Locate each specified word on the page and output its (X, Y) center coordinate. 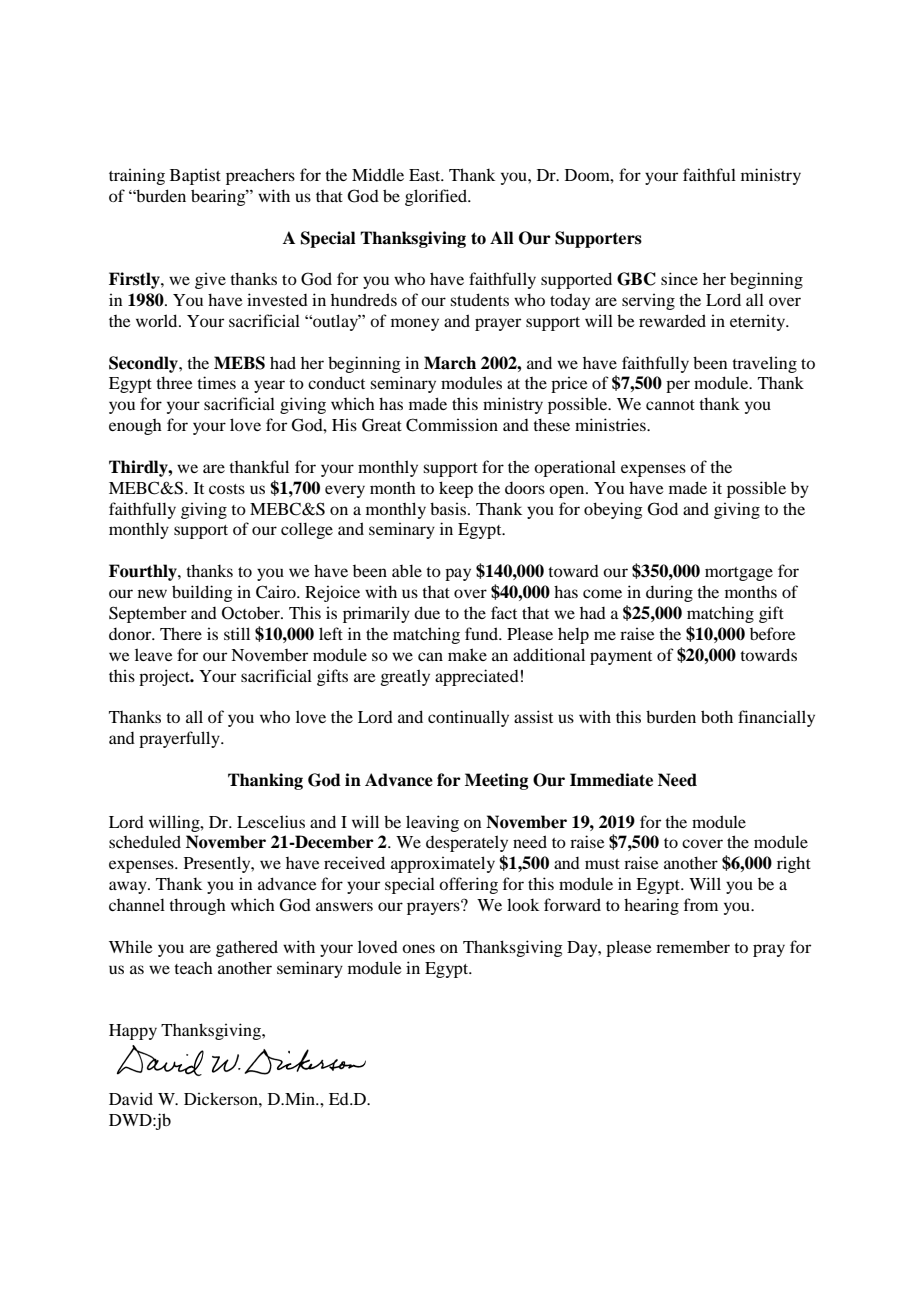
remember (693, 946)
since (679, 278)
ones (418, 948)
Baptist (195, 176)
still (237, 633)
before (773, 633)
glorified (437, 197)
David (131, 1098)
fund (483, 633)
